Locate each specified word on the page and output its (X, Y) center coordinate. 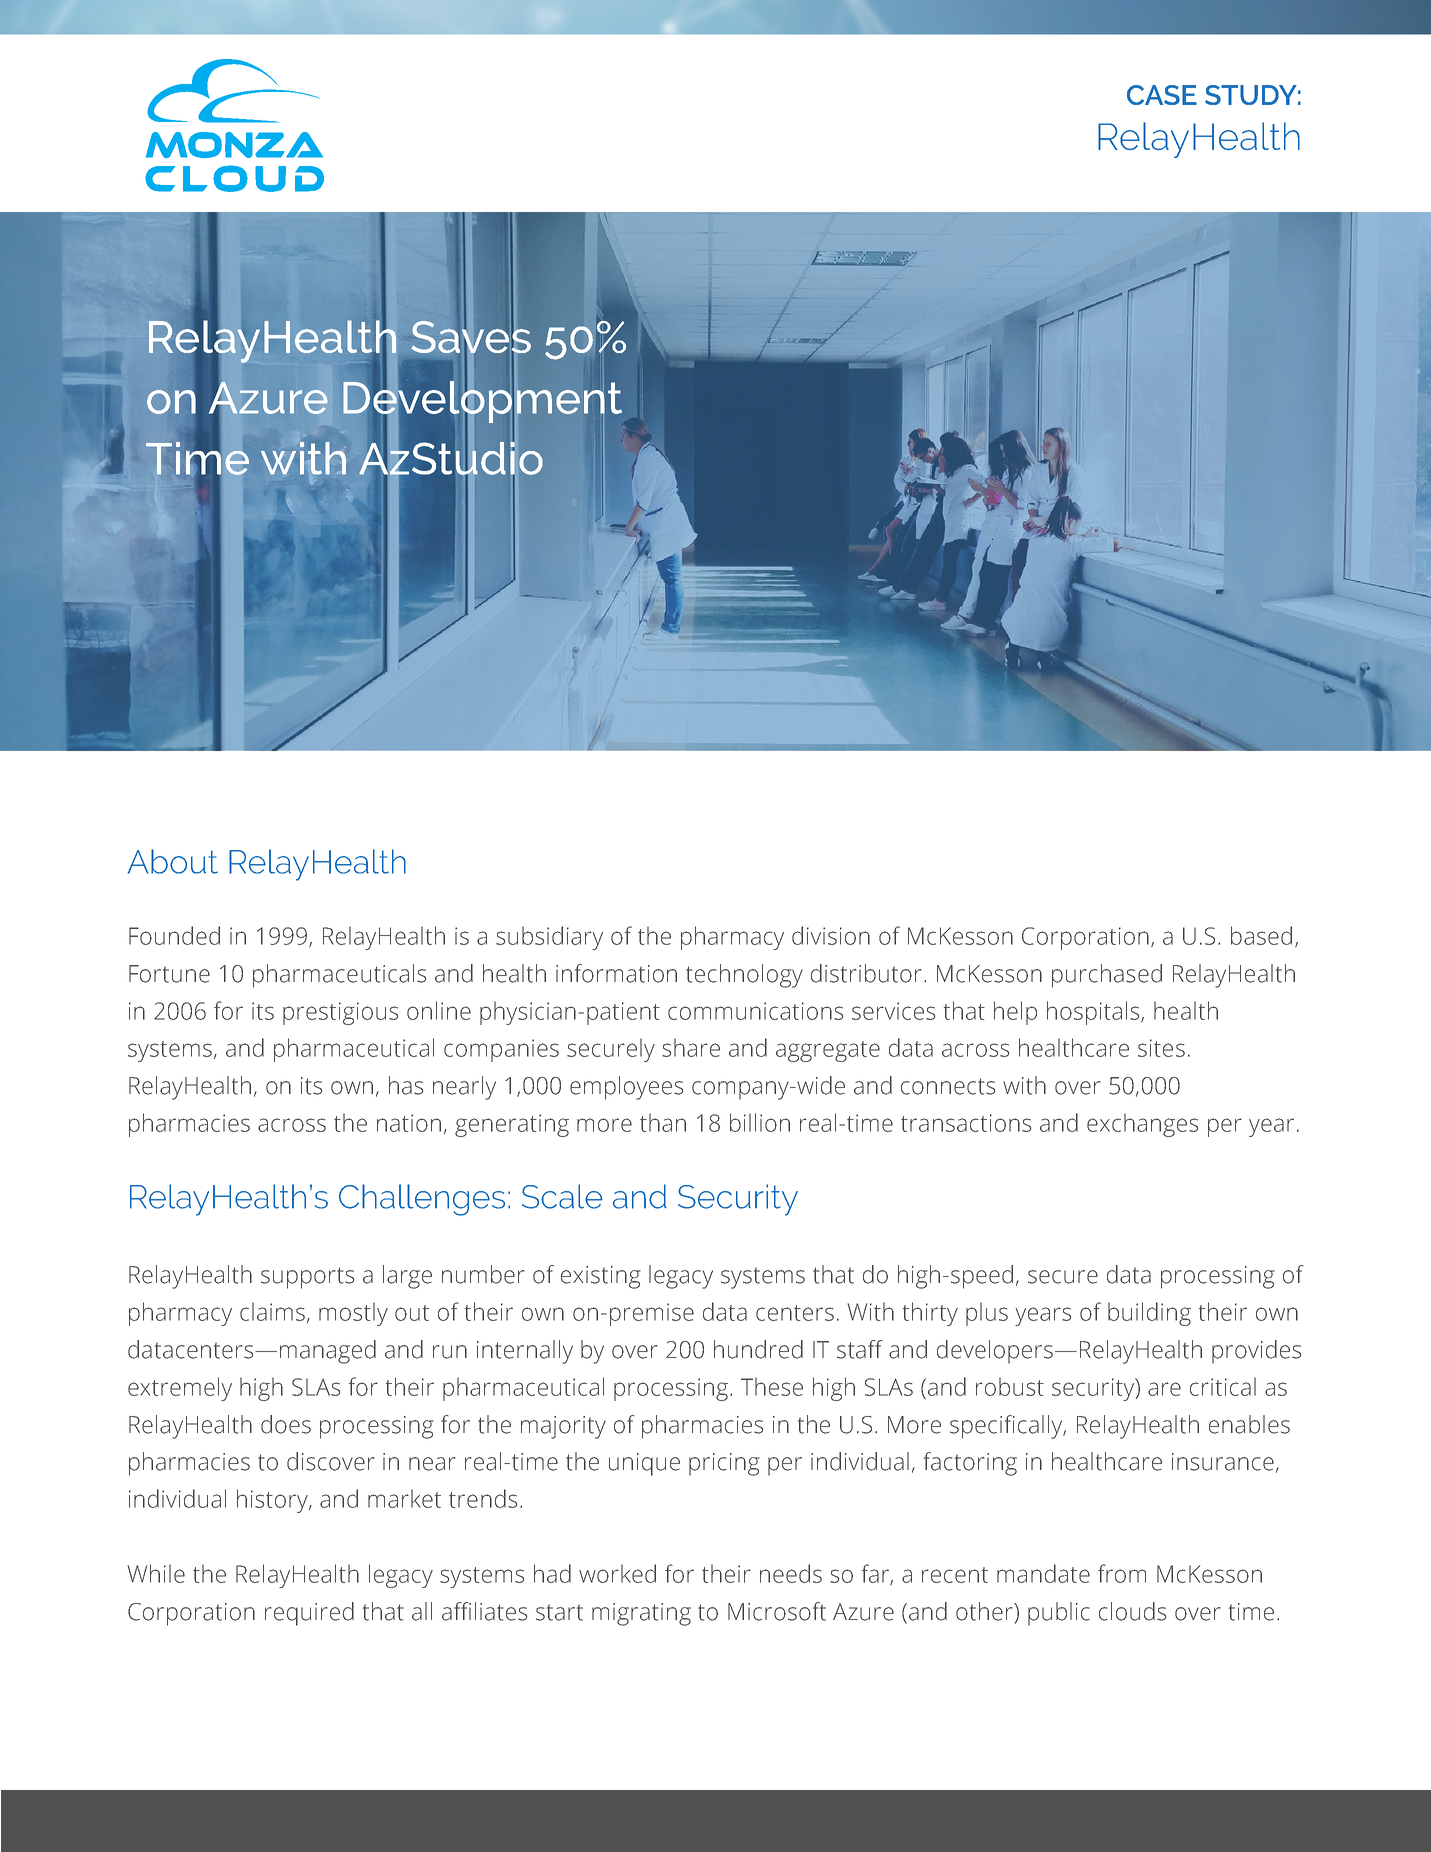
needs (791, 1573)
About (173, 861)
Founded (174, 935)
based (1261, 935)
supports (307, 1278)
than (663, 1122)
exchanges (1142, 1125)
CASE (1162, 95)
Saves (471, 337)
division (831, 935)
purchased (1107, 976)
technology (744, 976)
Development (484, 402)
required (309, 1614)
